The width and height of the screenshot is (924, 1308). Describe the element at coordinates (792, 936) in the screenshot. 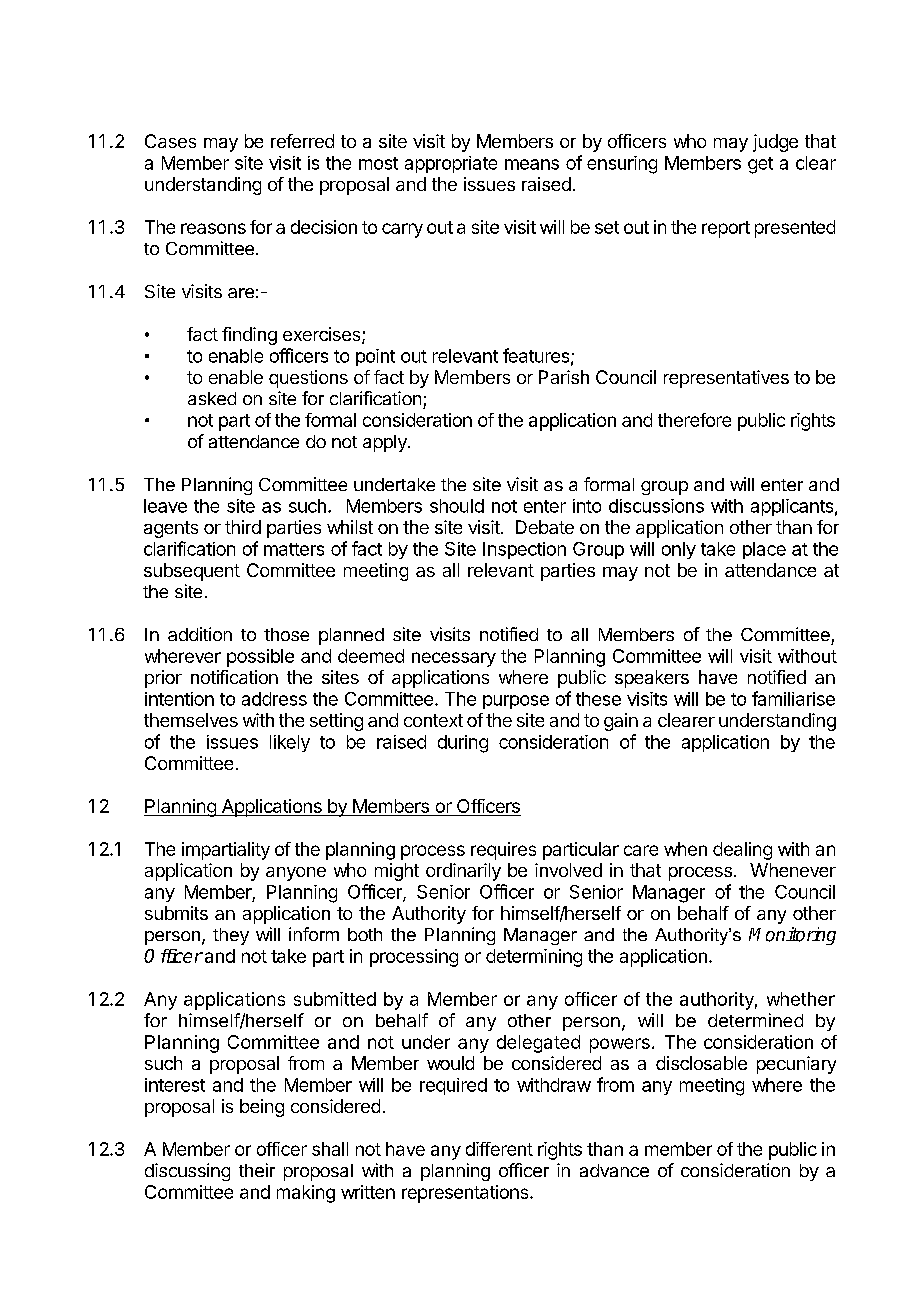

I see `Monitoring` at that location.
